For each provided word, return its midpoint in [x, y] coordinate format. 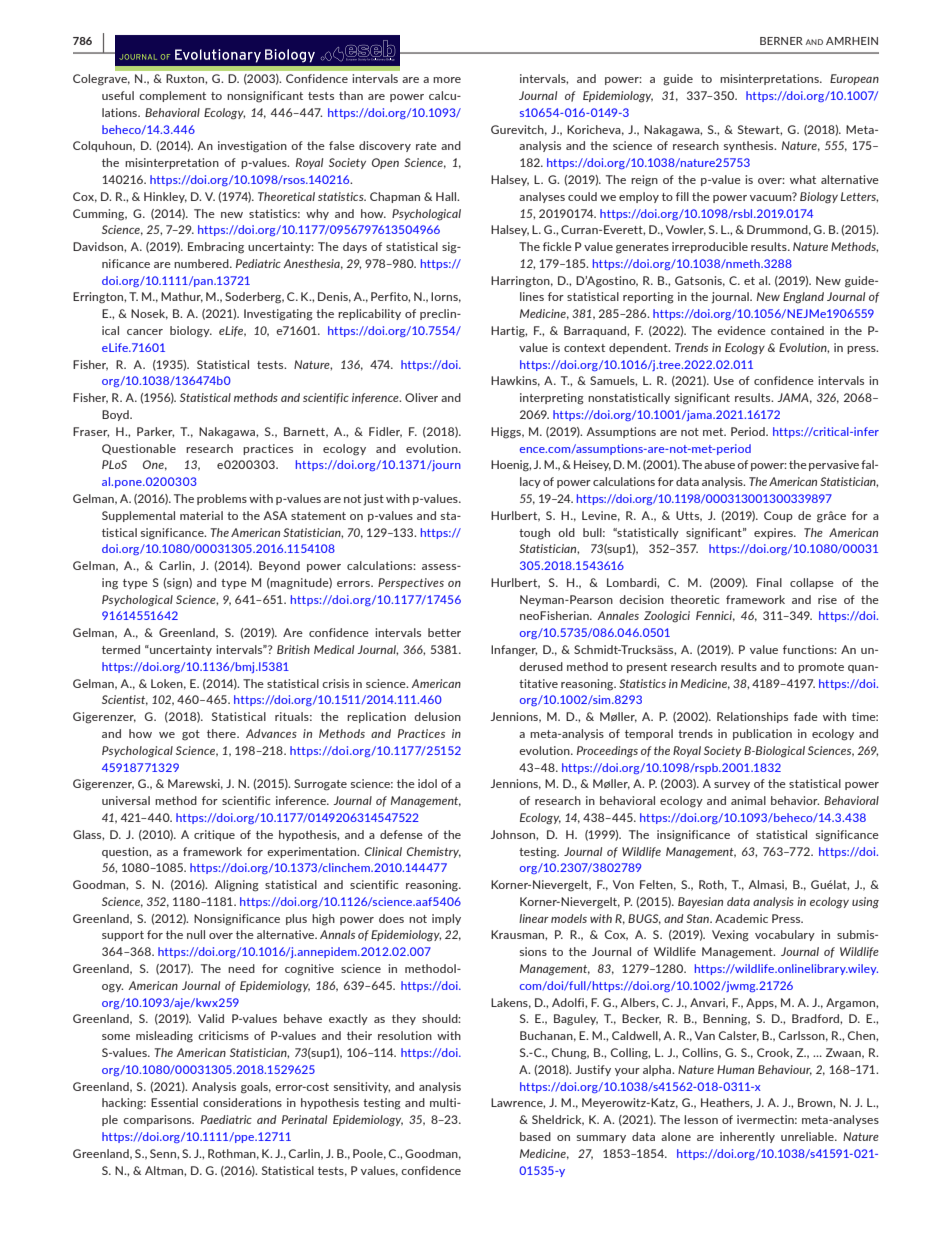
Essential [174, 1102]
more [447, 80]
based [535, 1136]
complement [172, 96]
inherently [747, 1137]
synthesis [750, 146]
